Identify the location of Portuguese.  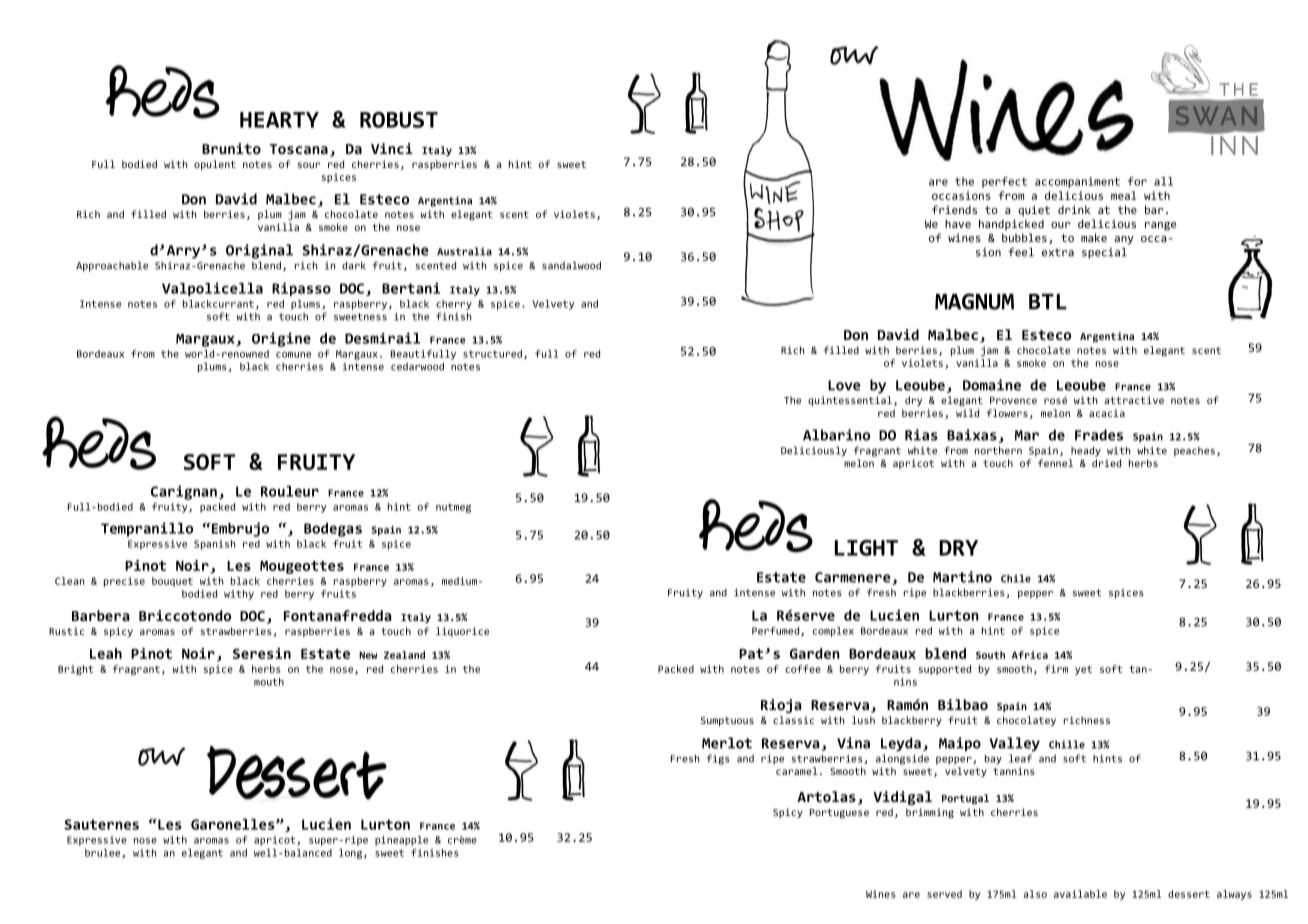
(839, 814).
